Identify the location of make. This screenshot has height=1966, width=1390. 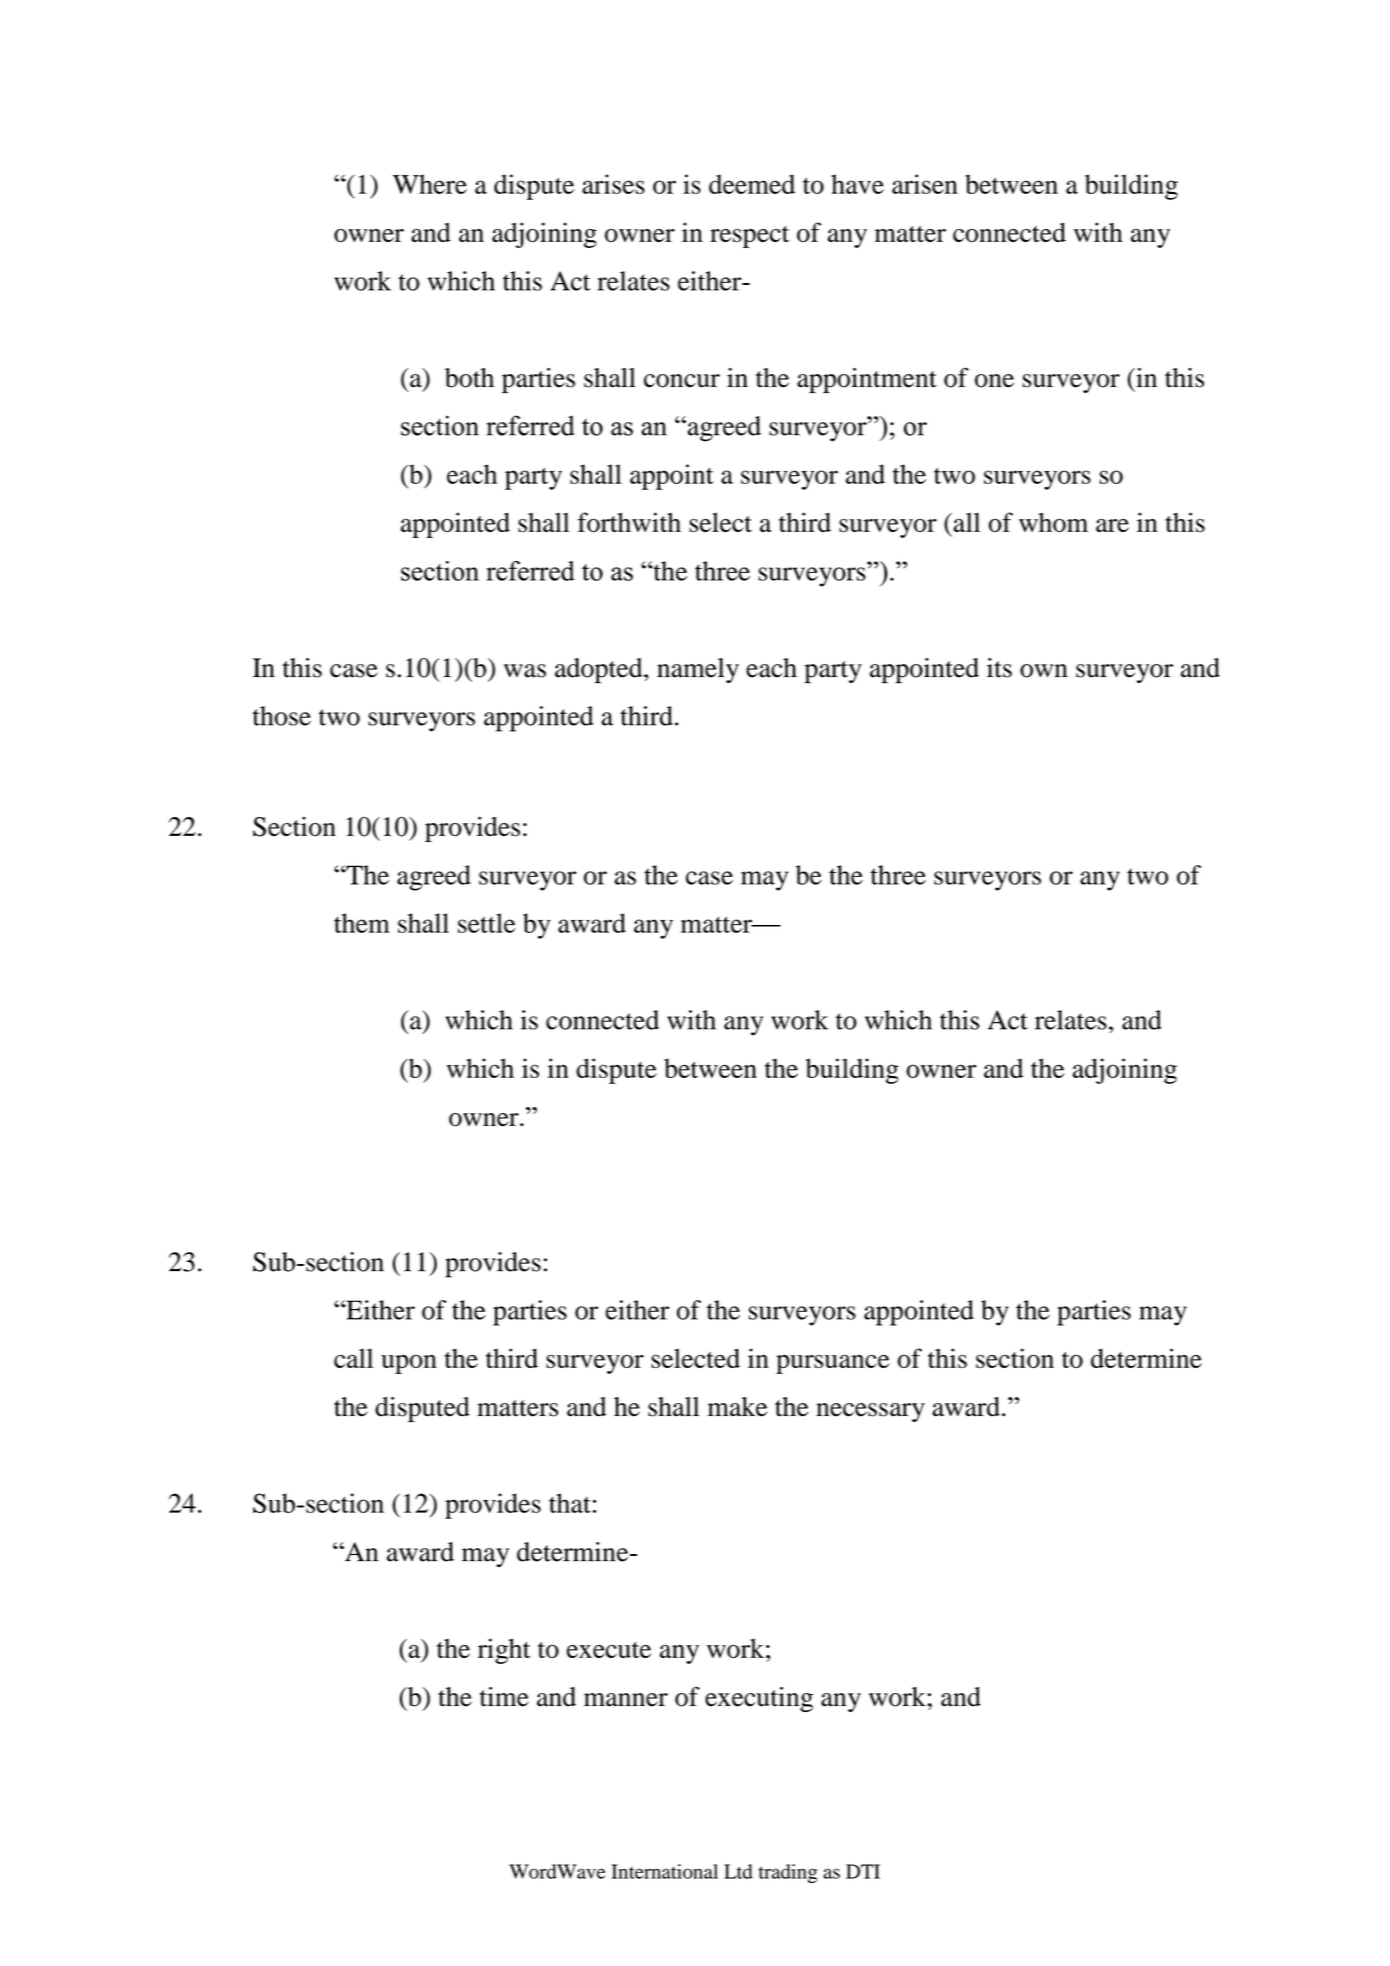
(737, 1407).
